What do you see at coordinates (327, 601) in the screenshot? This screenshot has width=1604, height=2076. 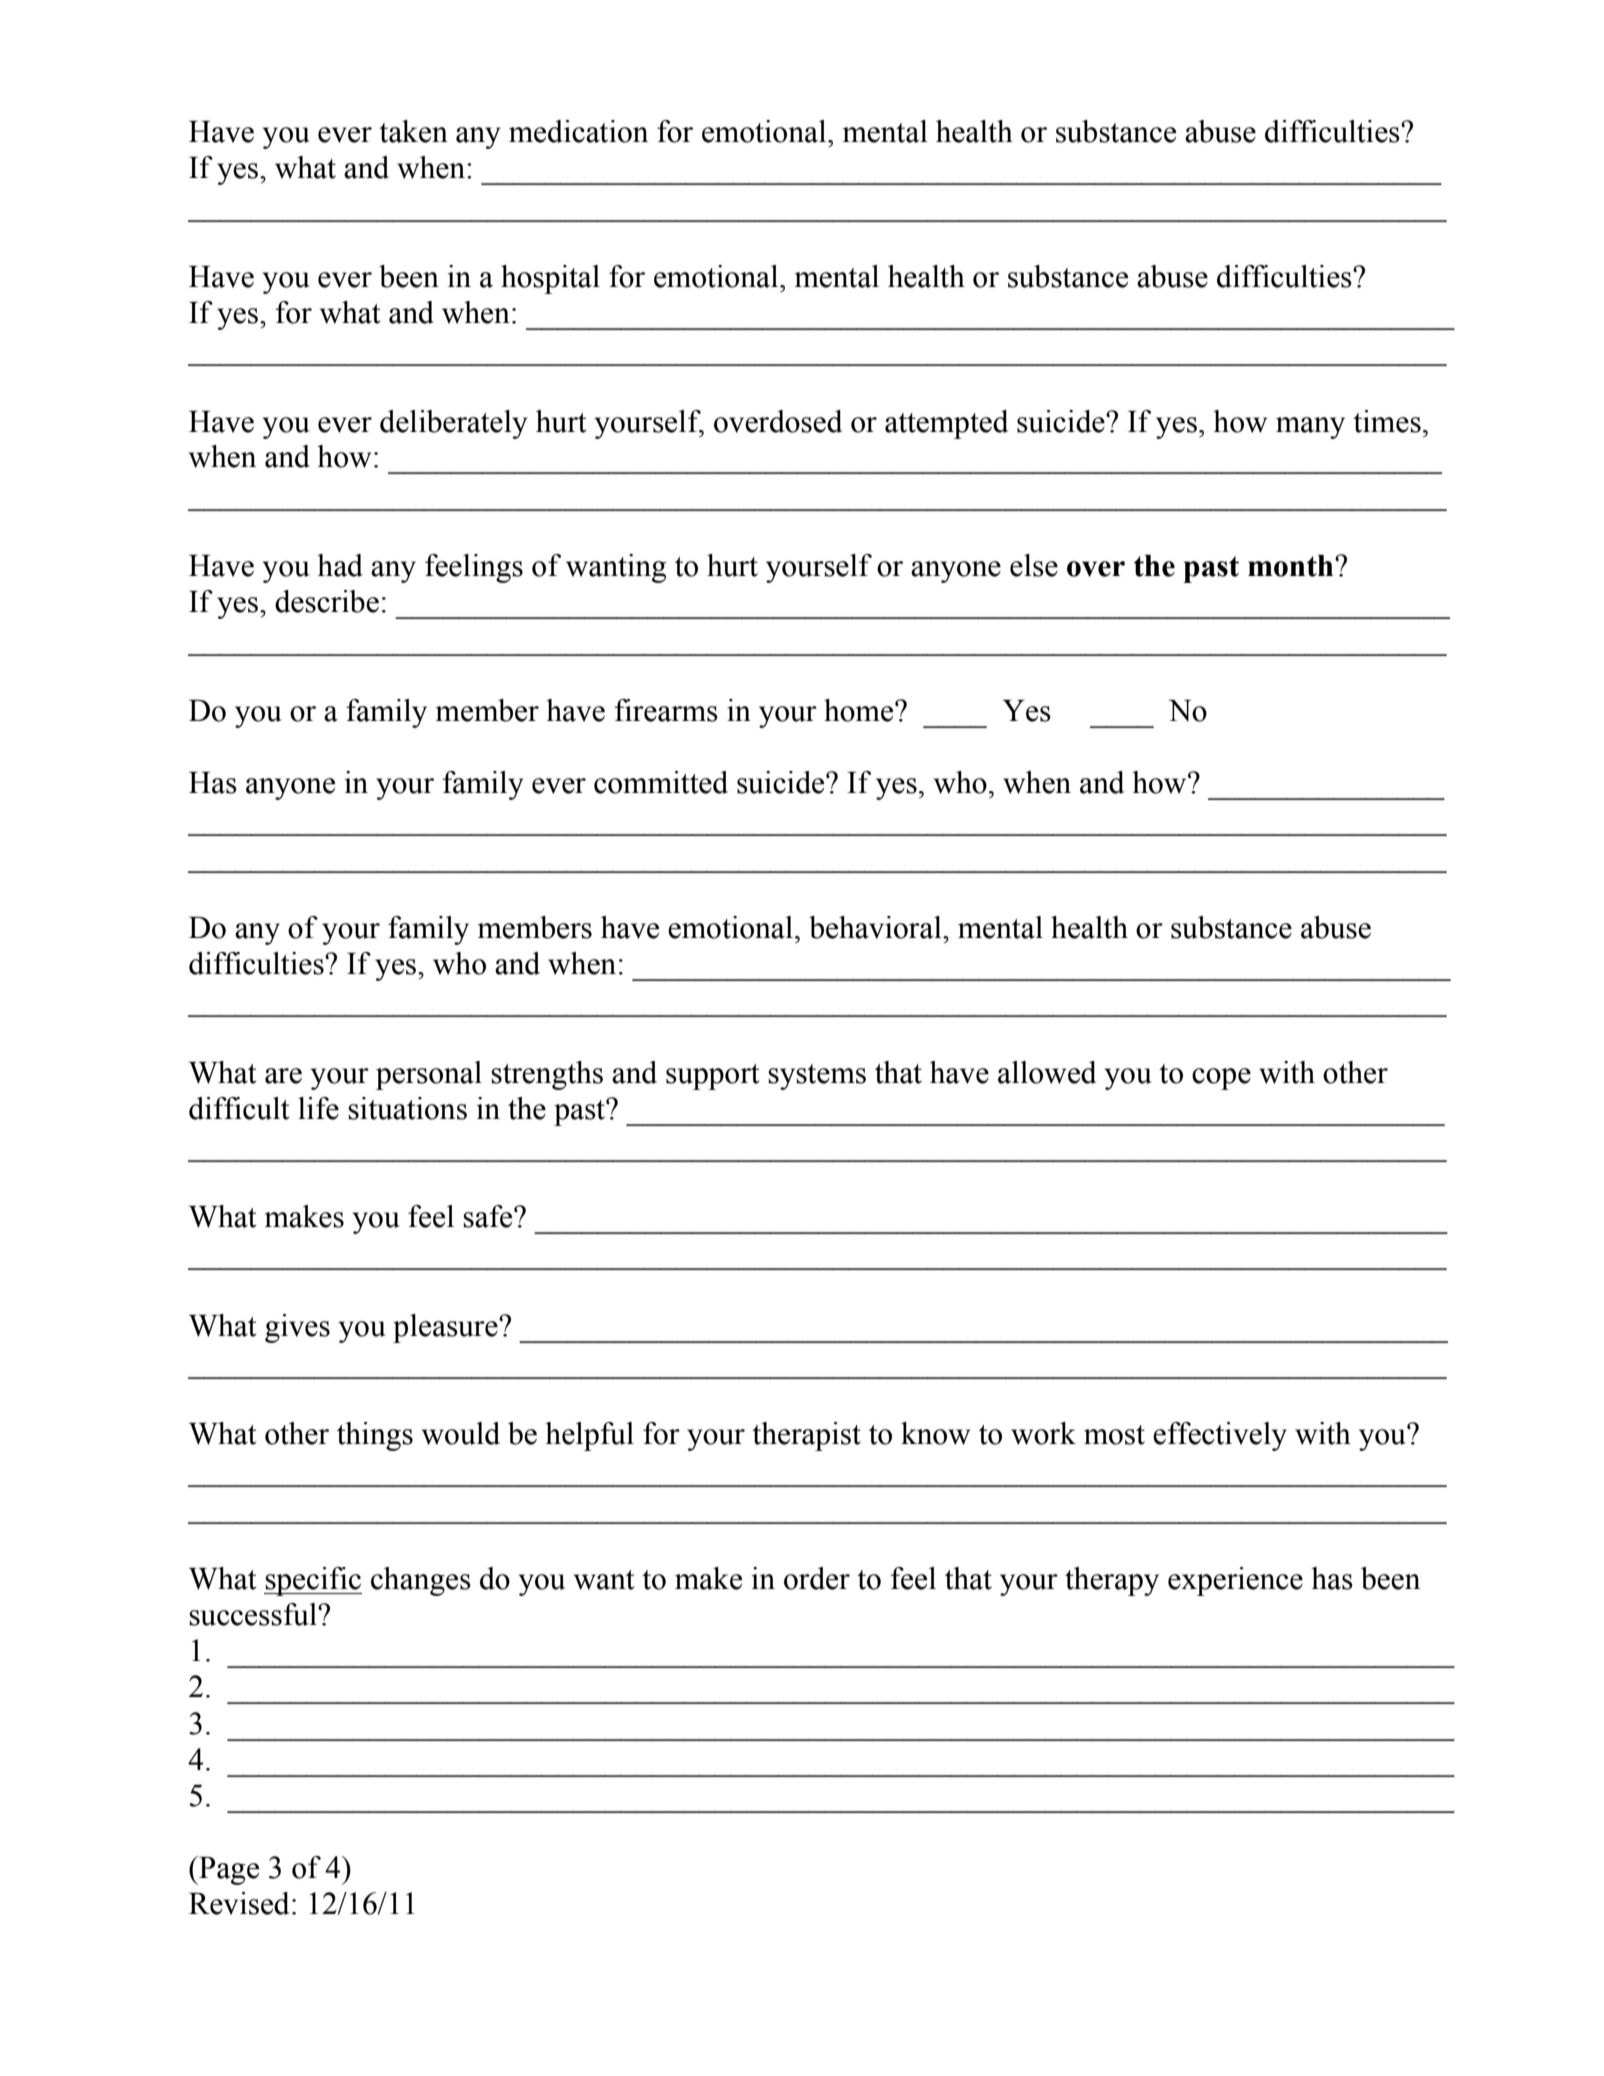 I see `describe` at bounding box center [327, 601].
